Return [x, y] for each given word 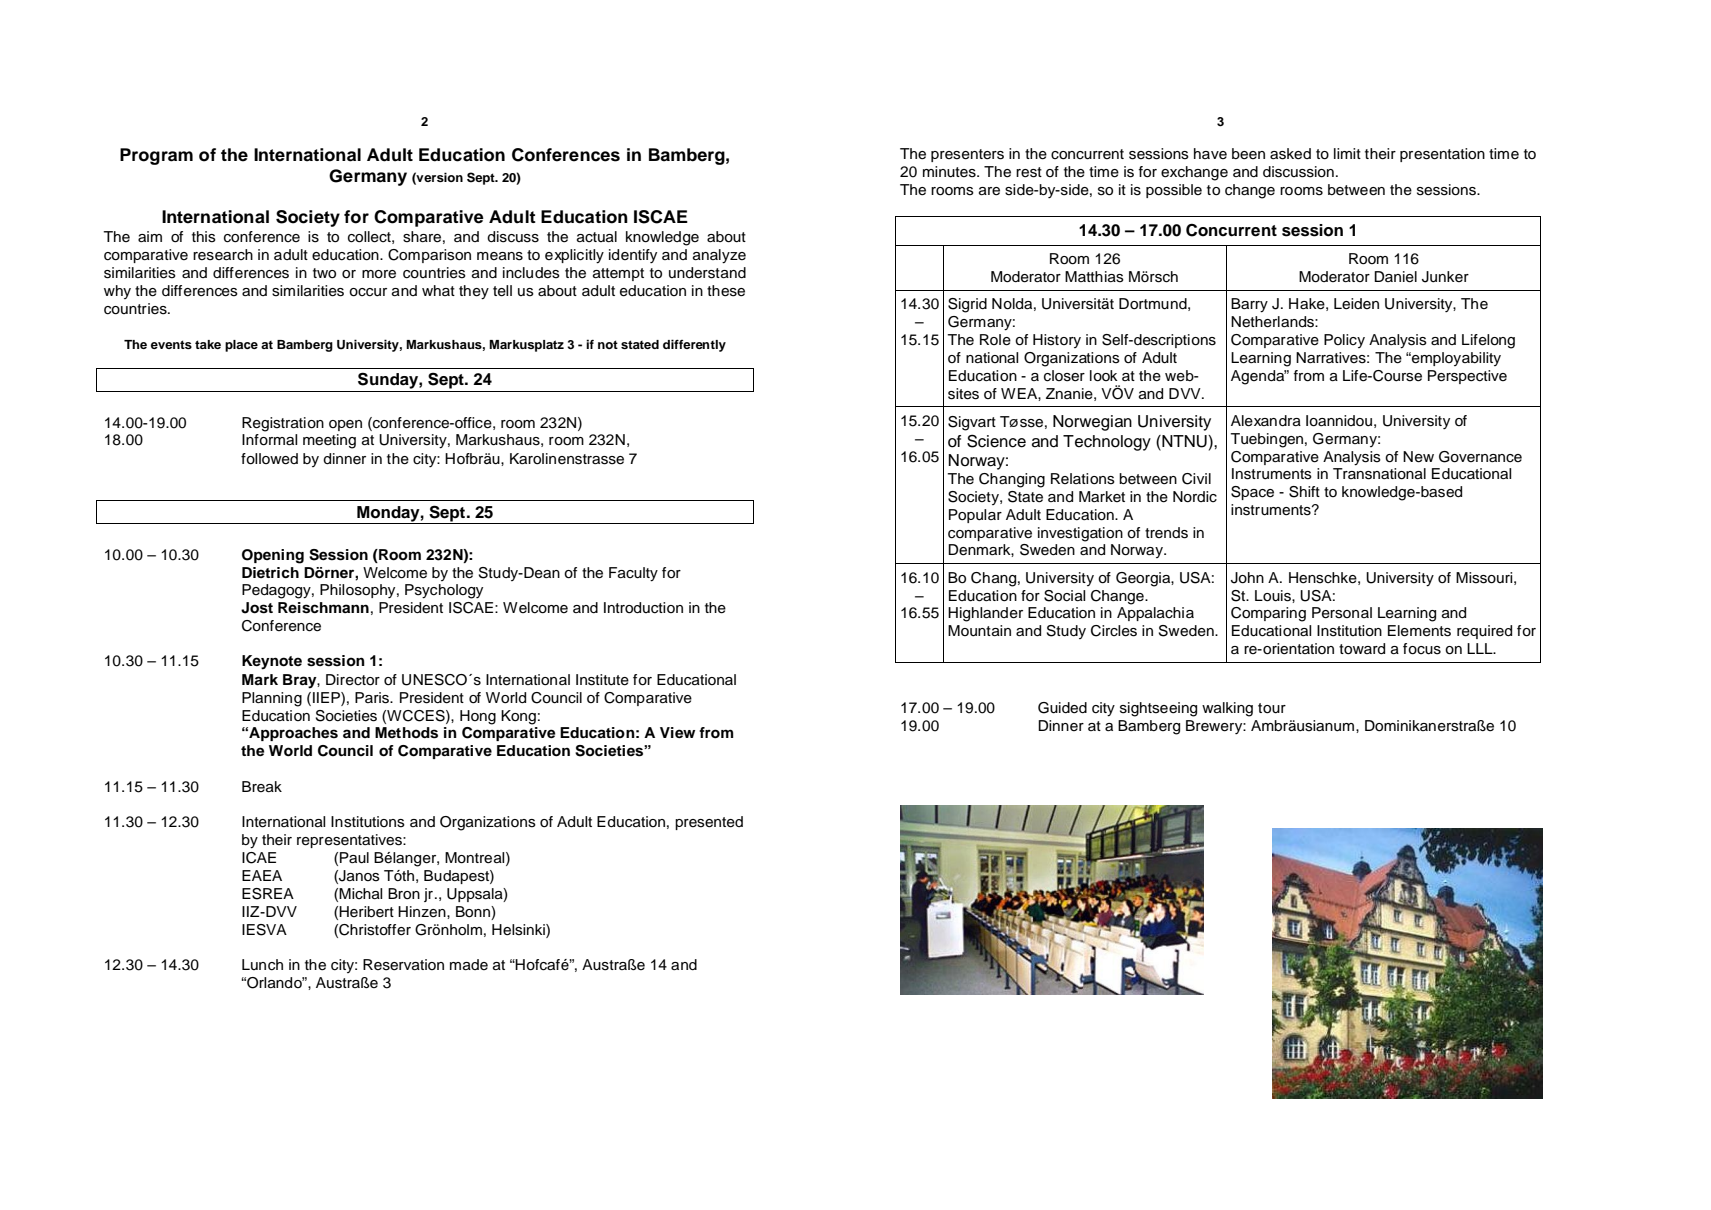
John [1247, 578]
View [677, 732]
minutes [950, 172]
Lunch [262, 965]
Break [262, 786]
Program [156, 156]
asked [1290, 154]
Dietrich [270, 572]
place [241, 346]
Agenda [1259, 377]
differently [694, 345]
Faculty [633, 574]
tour [1272, 708]
